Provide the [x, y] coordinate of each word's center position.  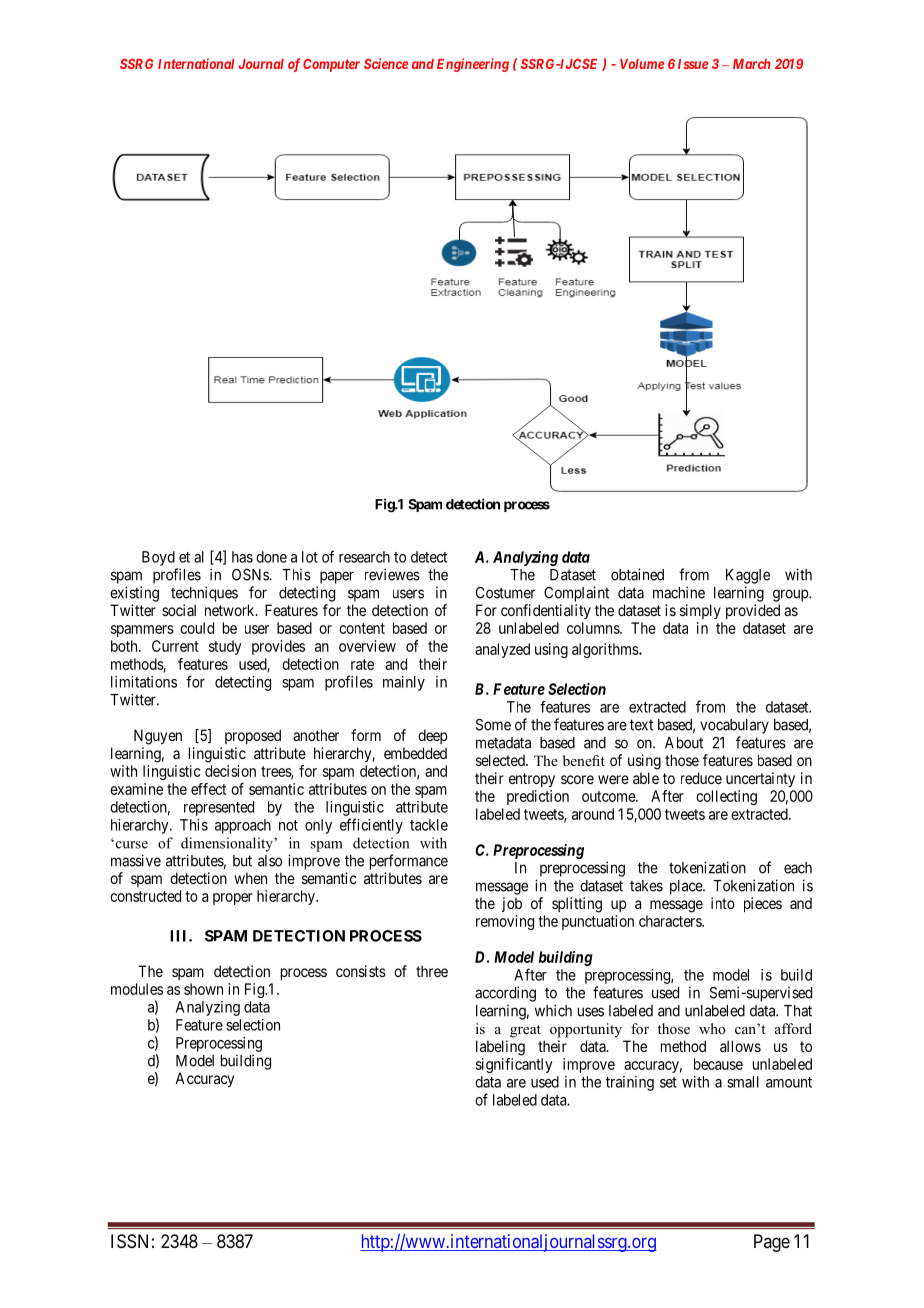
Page [772, 1243]
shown [203, 989]
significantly [514, 1065]
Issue [693, 64]
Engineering [473, 65]
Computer [331, 65]
